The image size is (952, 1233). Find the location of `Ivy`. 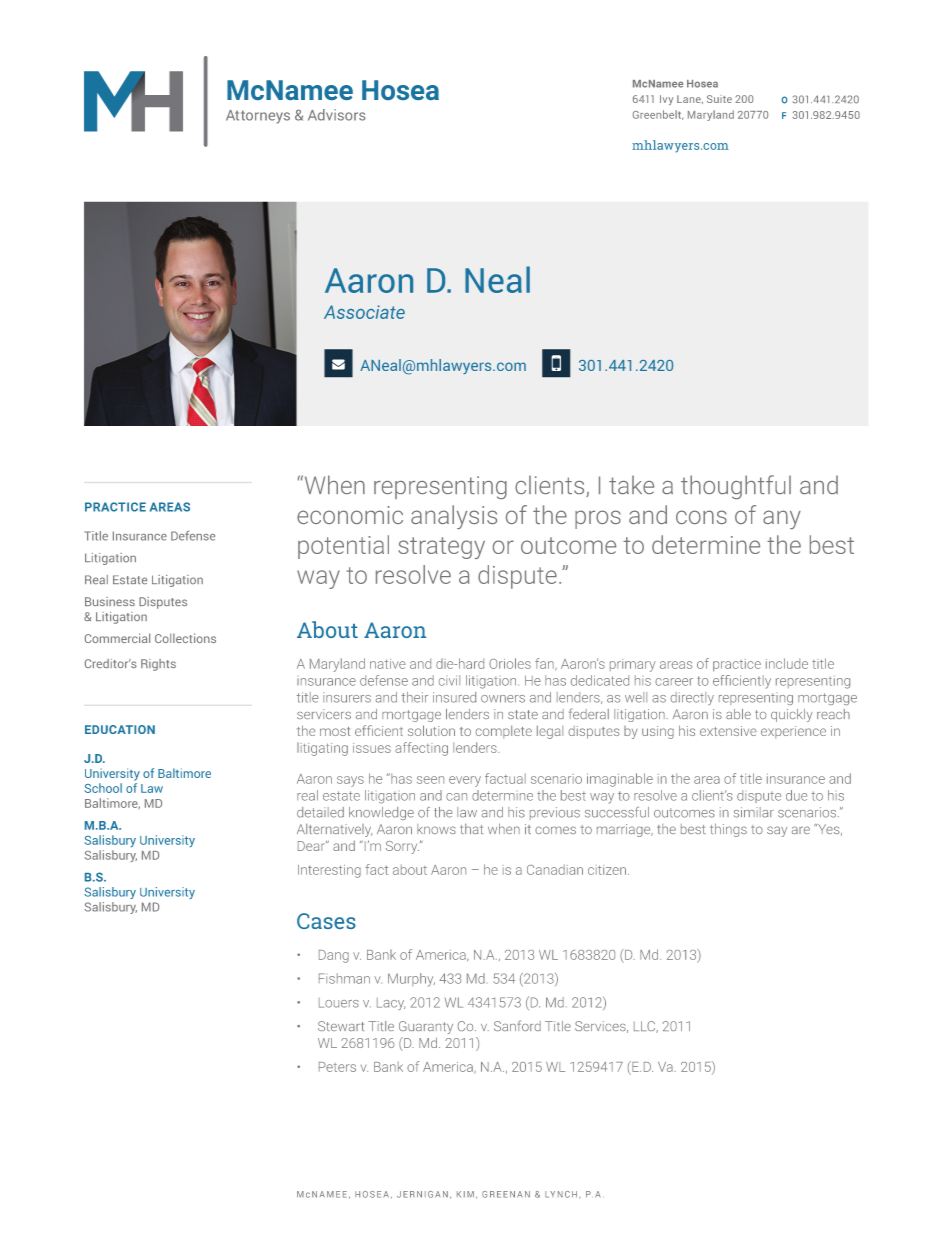

Ivy is located at coordinates (666, 100).
